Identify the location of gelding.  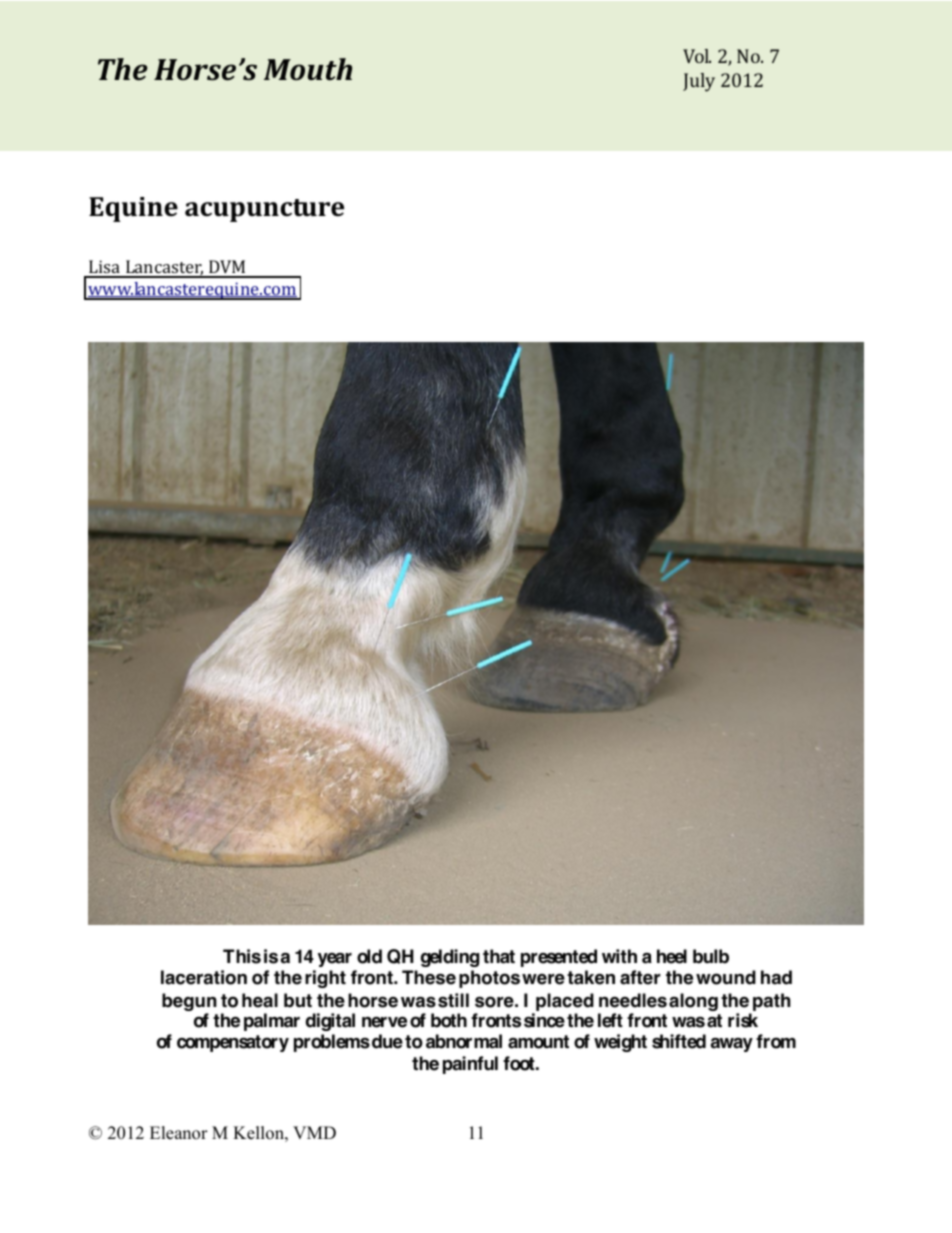
(450, 958).
